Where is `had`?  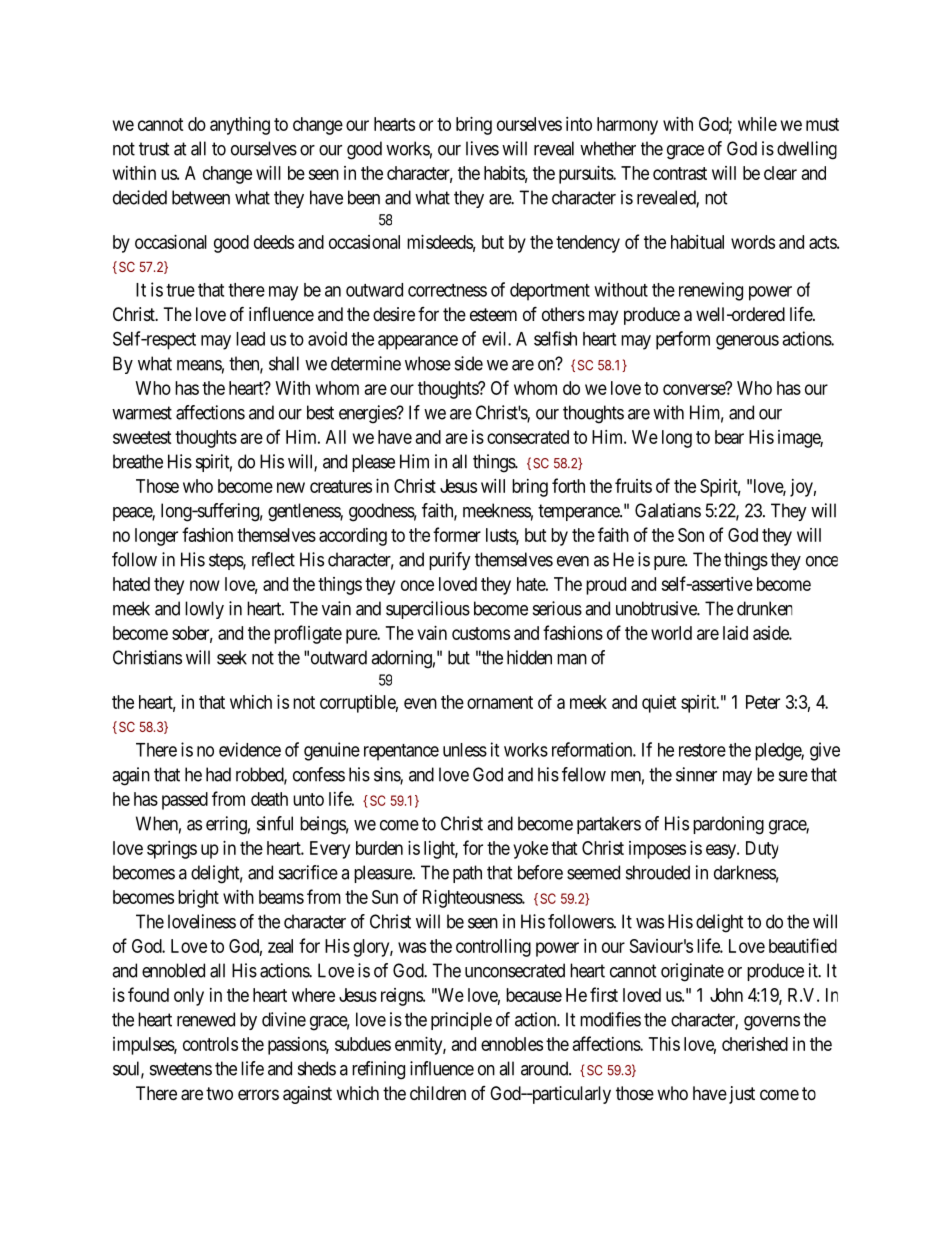 had is located at coordinates (218, 774).
